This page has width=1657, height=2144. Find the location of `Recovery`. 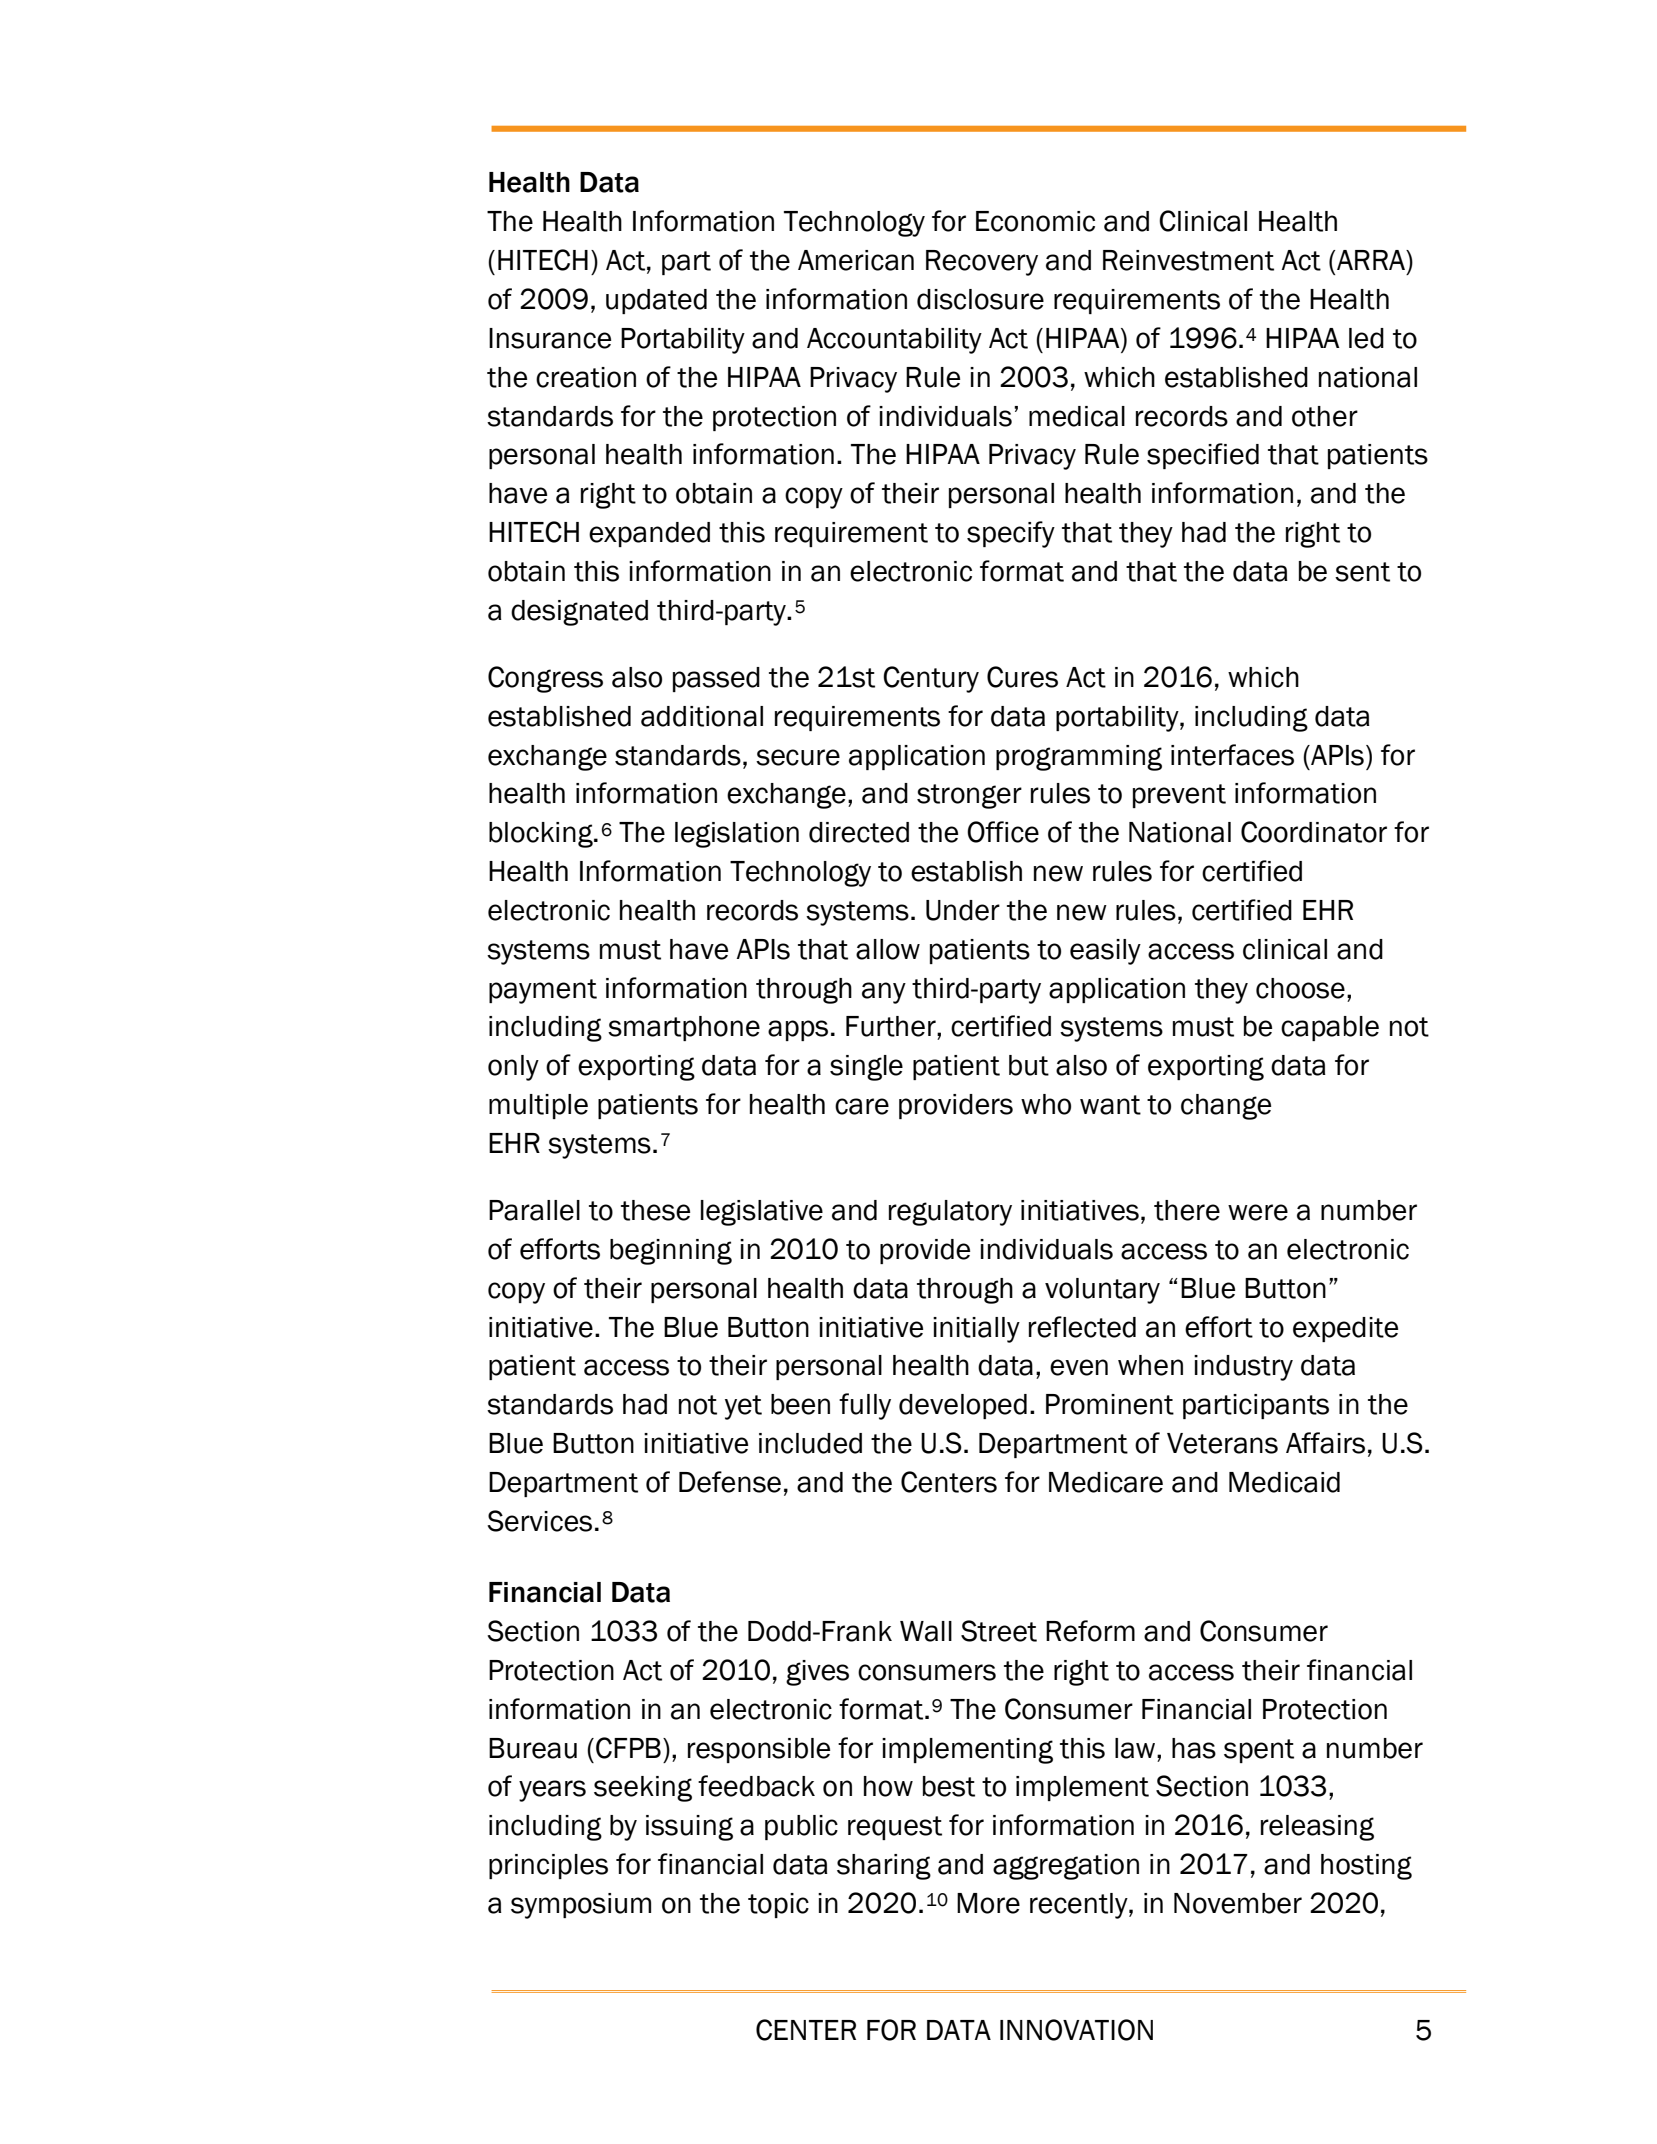

Recovery is located at coordinates (982, 263).
